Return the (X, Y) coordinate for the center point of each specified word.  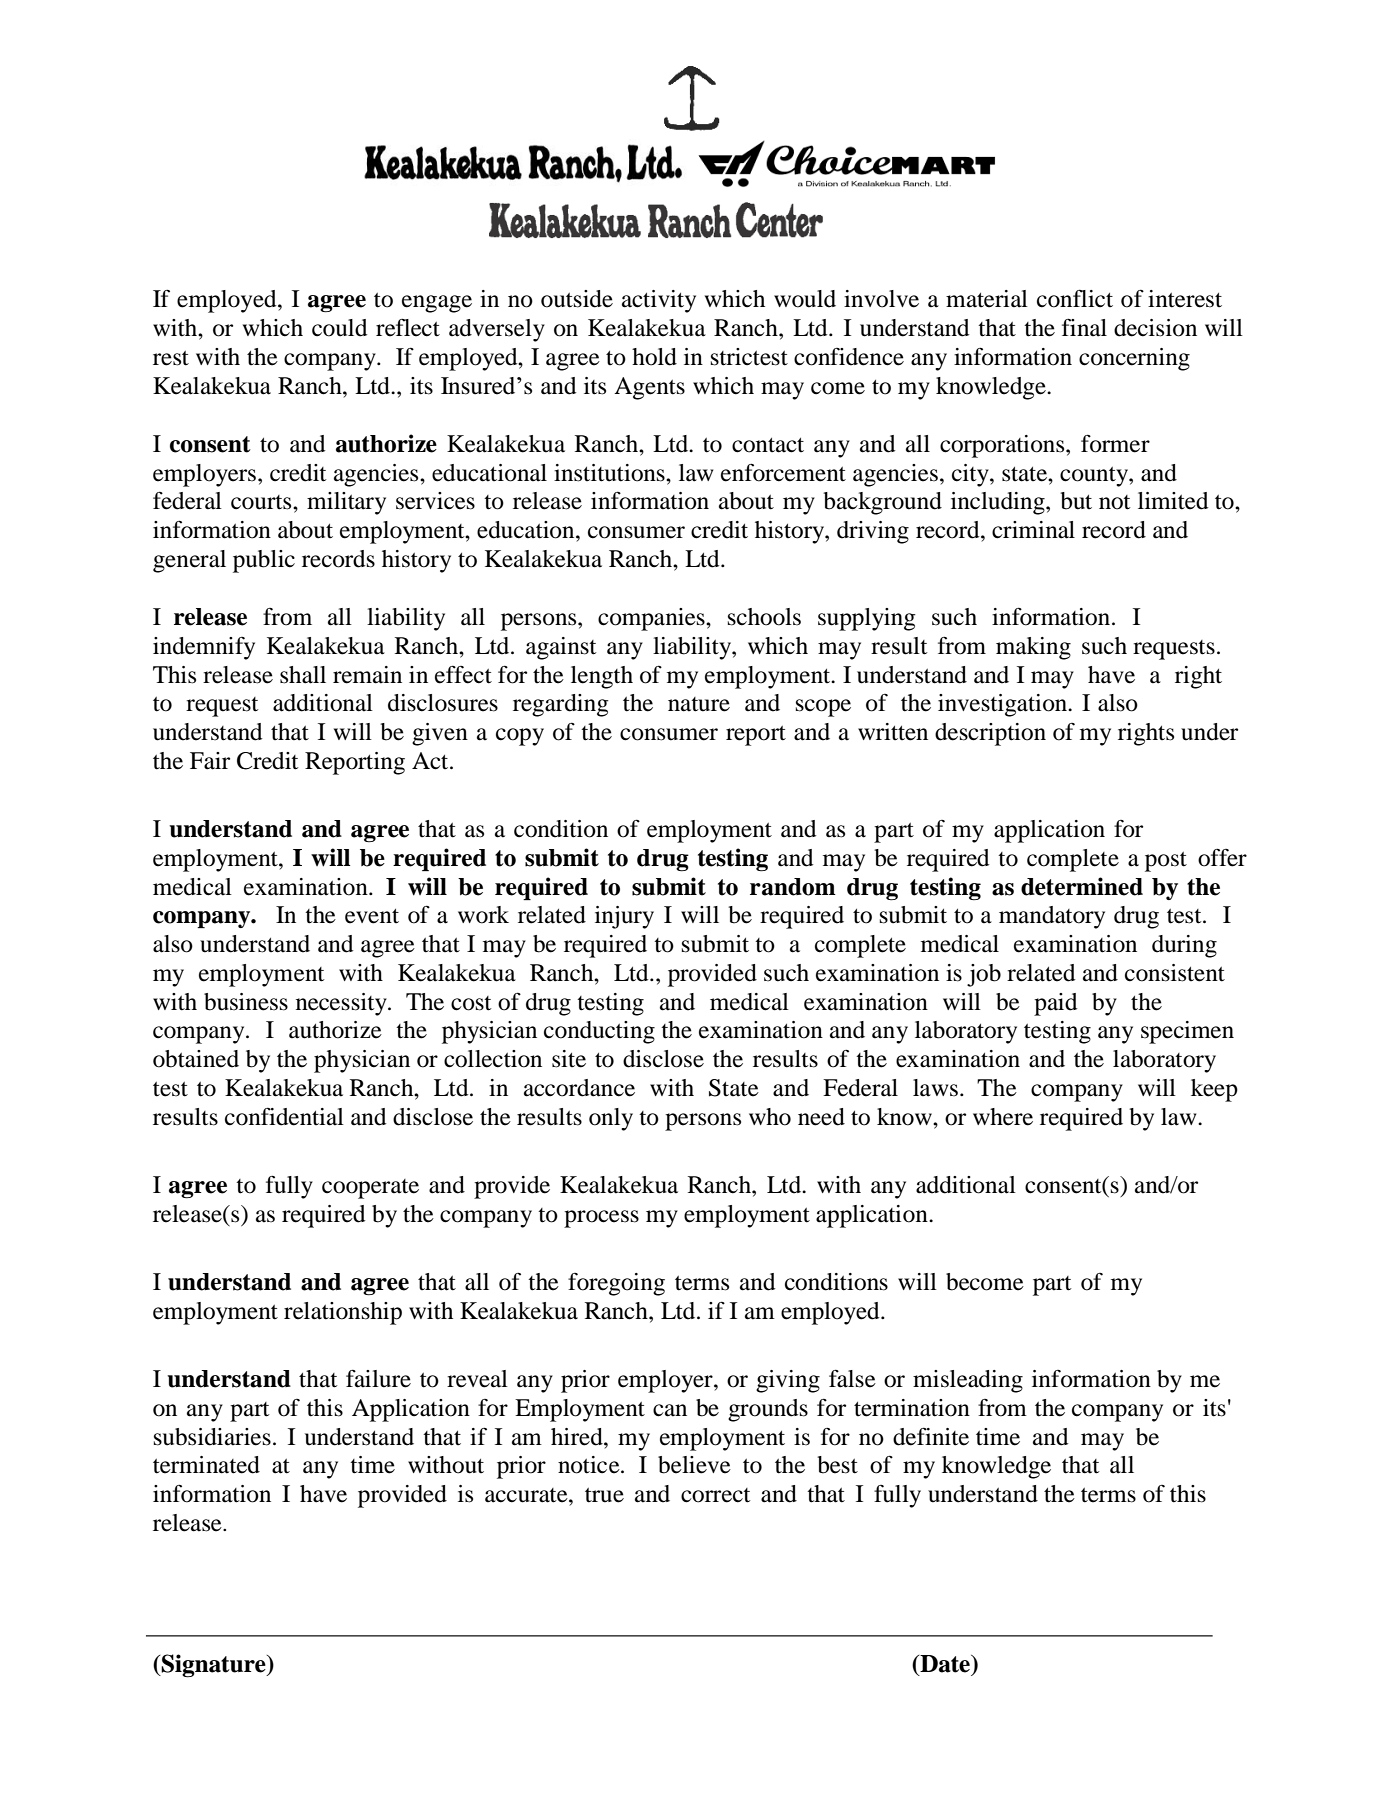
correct (716, 1495)
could (340, 328)
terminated (206, 1465)
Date (945, 1665)
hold (654, 357)
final (1084, 328)
